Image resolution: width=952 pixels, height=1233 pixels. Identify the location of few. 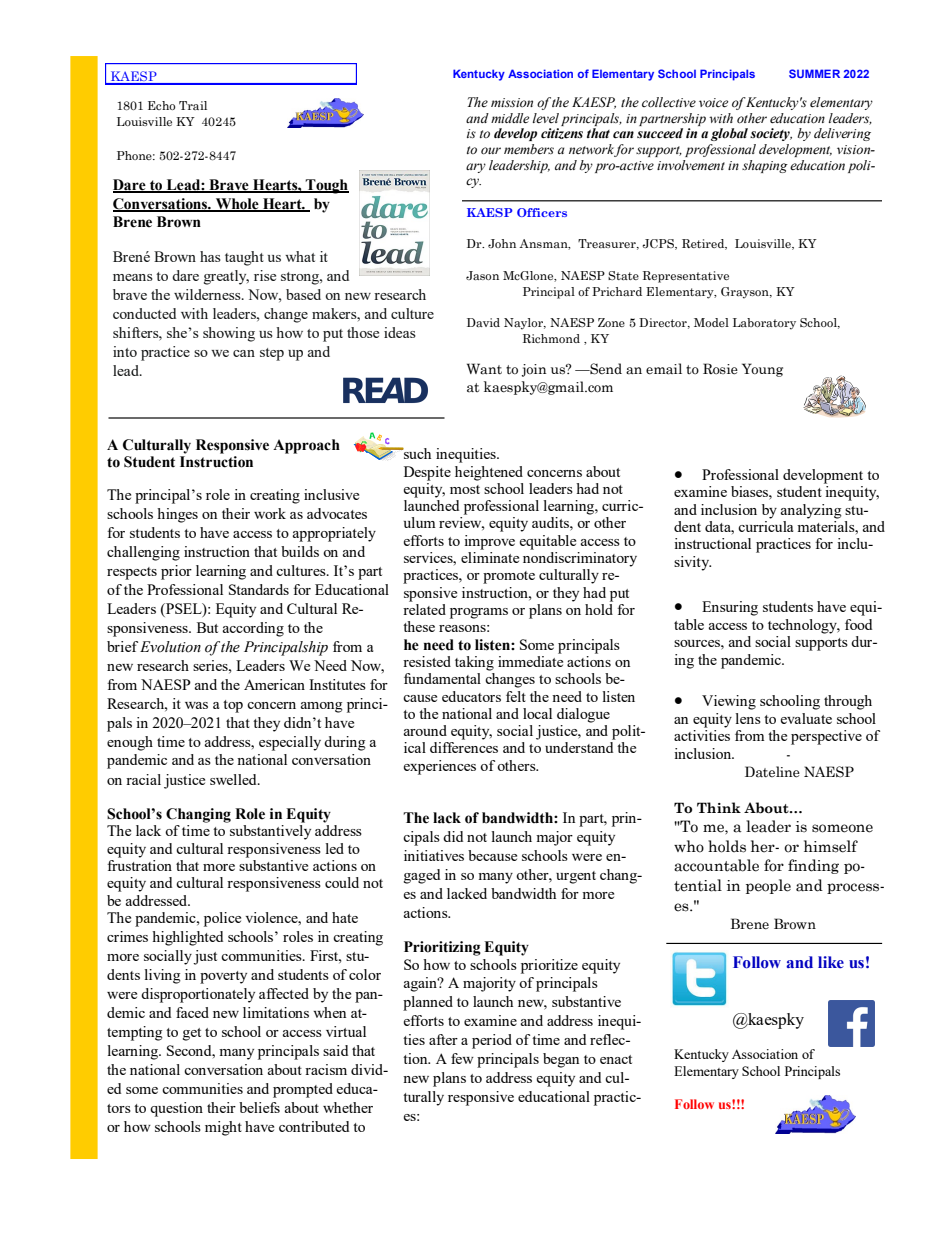
(462, 1058).
